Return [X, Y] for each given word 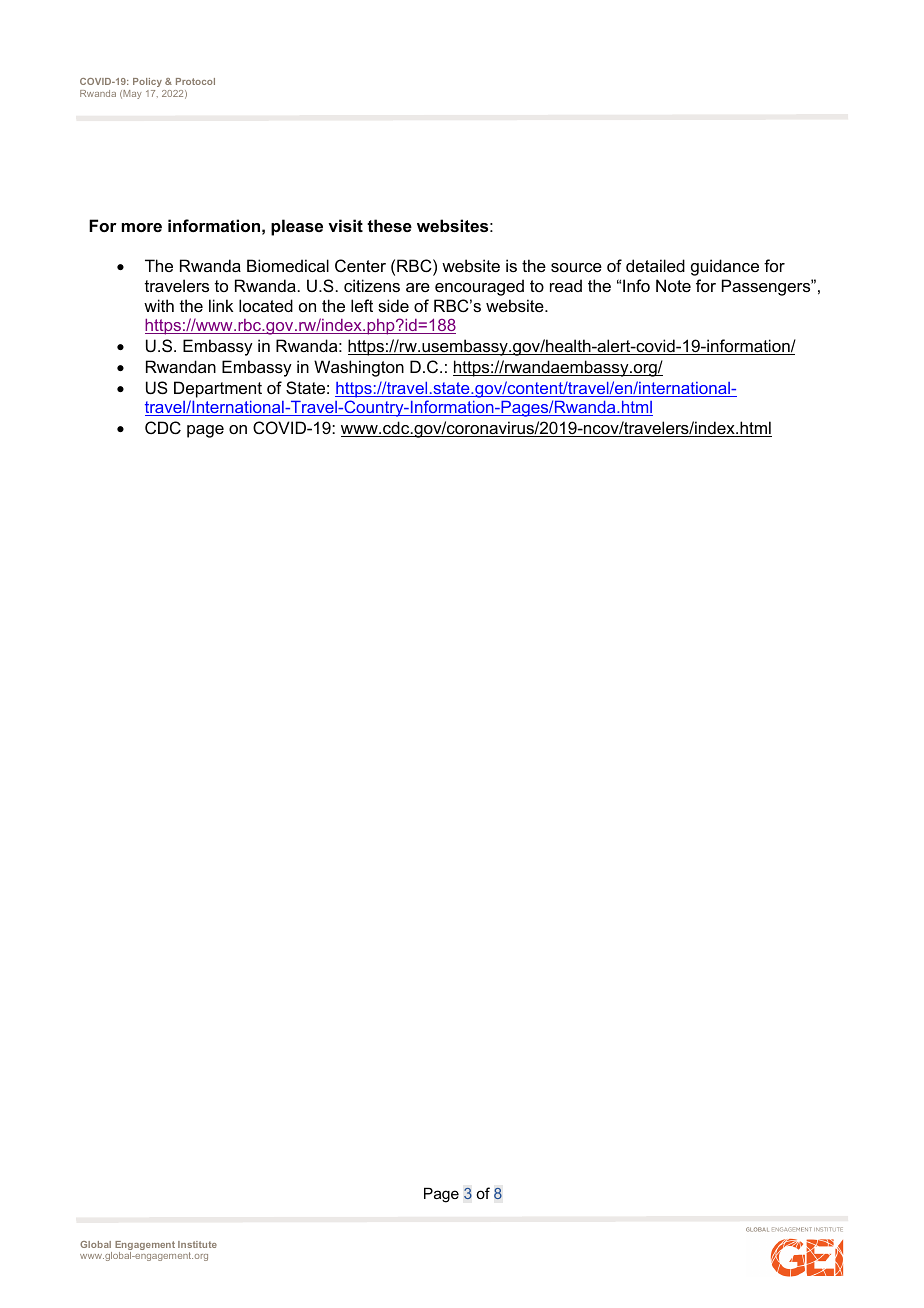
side [393, 305]
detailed [655, 265]
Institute [197, 1244]
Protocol [195, 81]
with [159, 305]
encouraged [479, 287]
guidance [725, 267]
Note [673, 285]
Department [218, 389]
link [221, 305]
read [566, 285]
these [389, 225]
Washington [359, 368]
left [362, 305]
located [266, 305]
